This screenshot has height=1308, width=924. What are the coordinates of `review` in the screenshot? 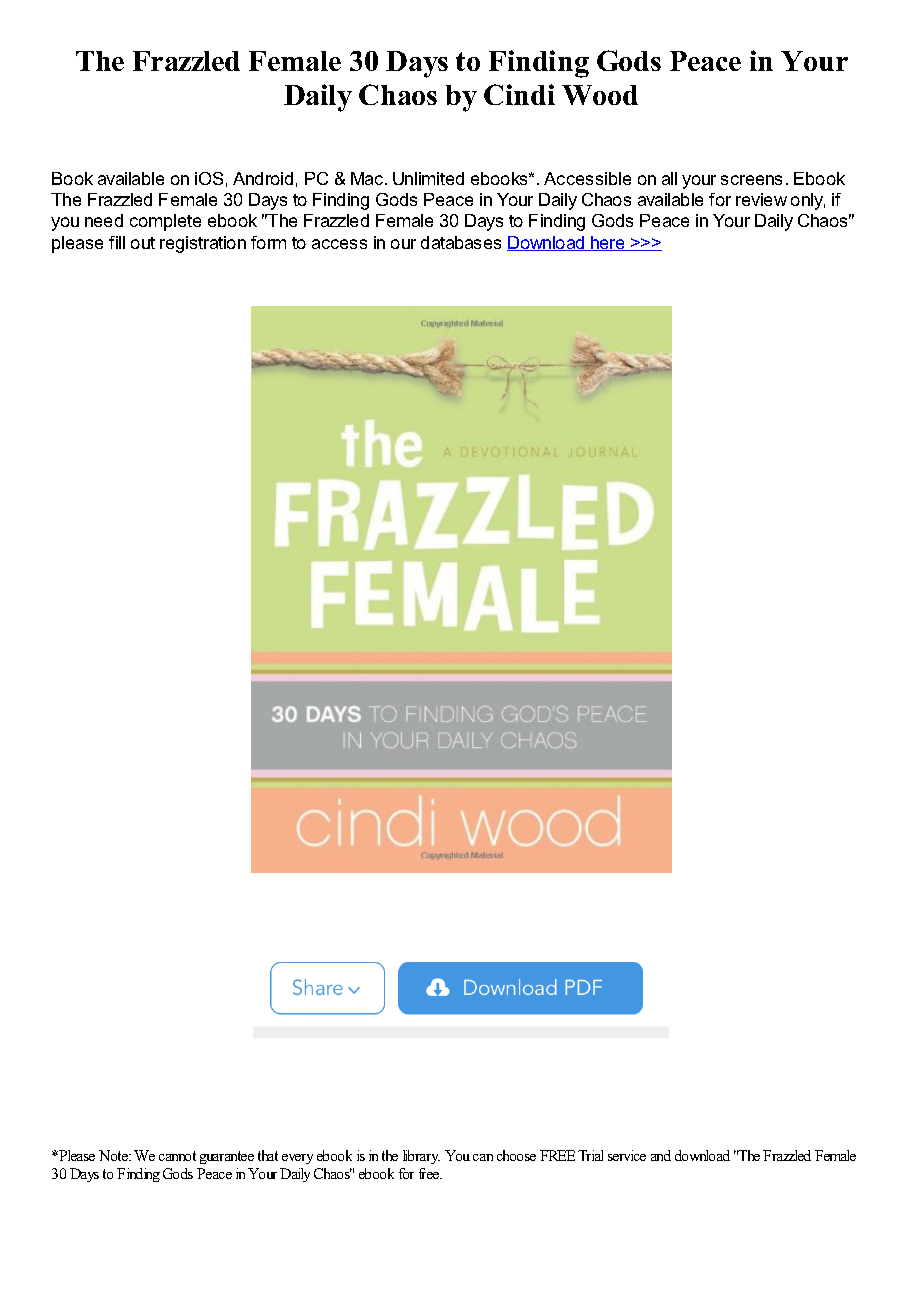 It's located at (761, 199).
